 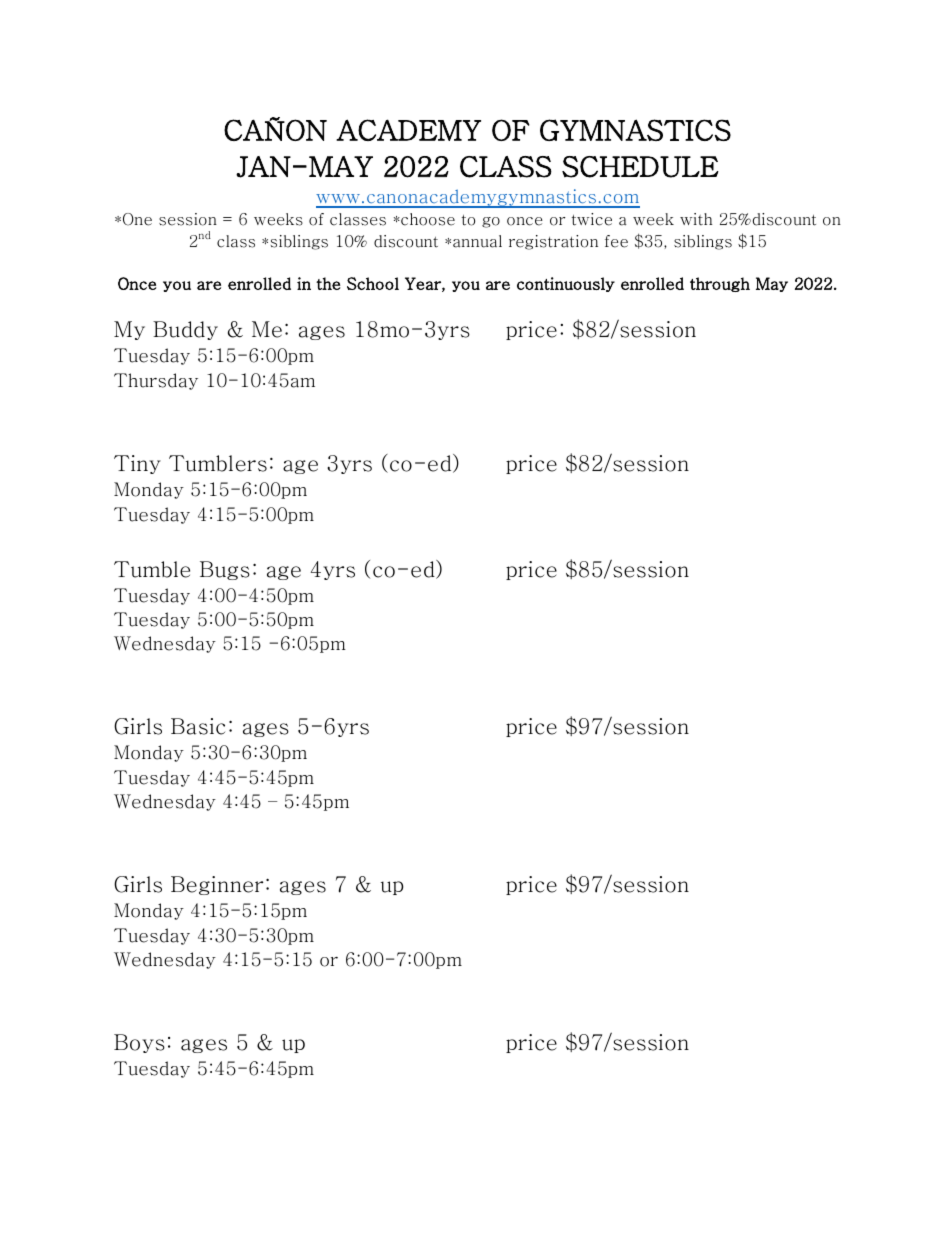 What do you see at coordinates (373, 283) in the page?
I see `School` at bounding box center [373, 283].
